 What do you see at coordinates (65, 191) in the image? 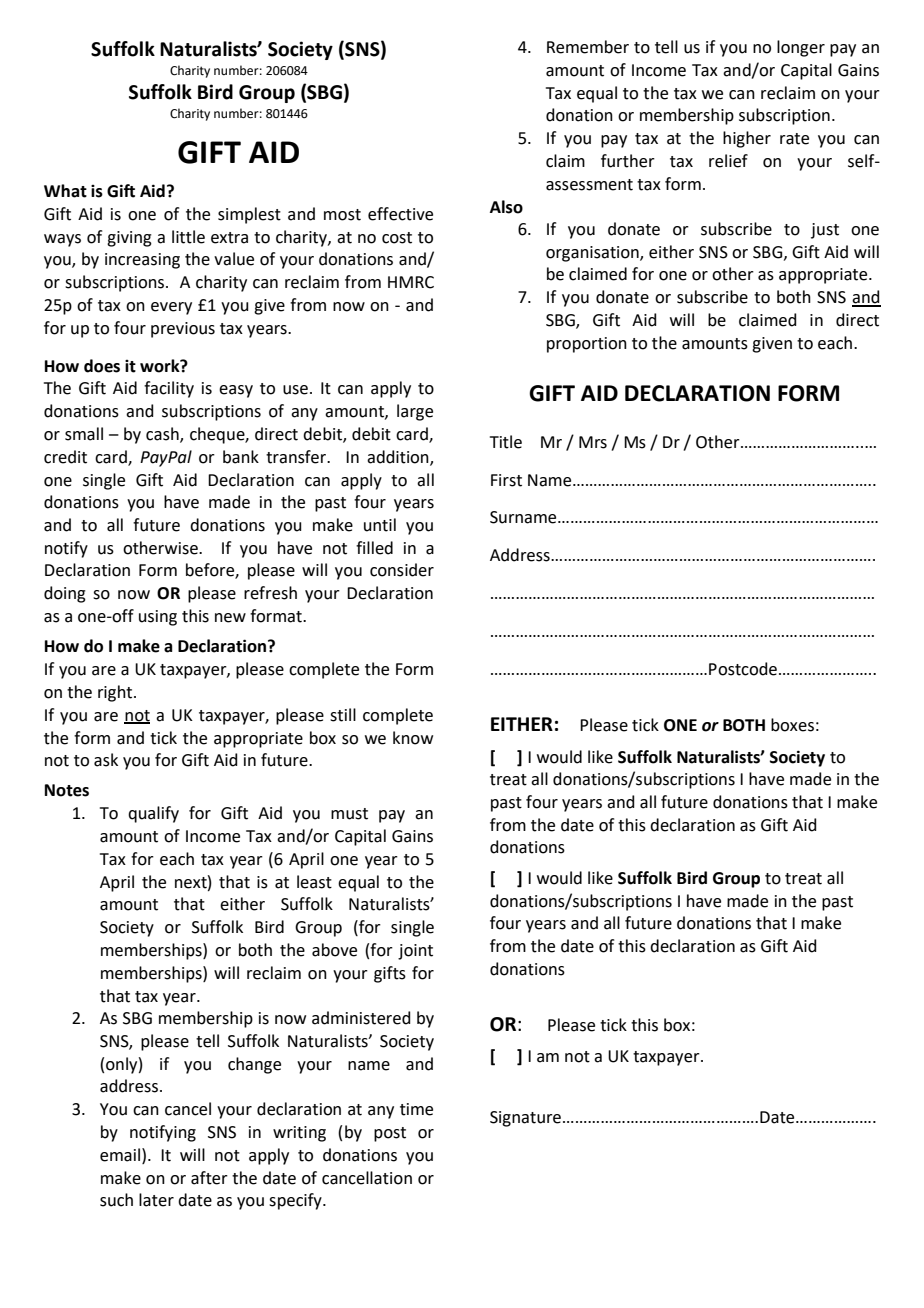
I see `What` at bounding box center [65, 191].
